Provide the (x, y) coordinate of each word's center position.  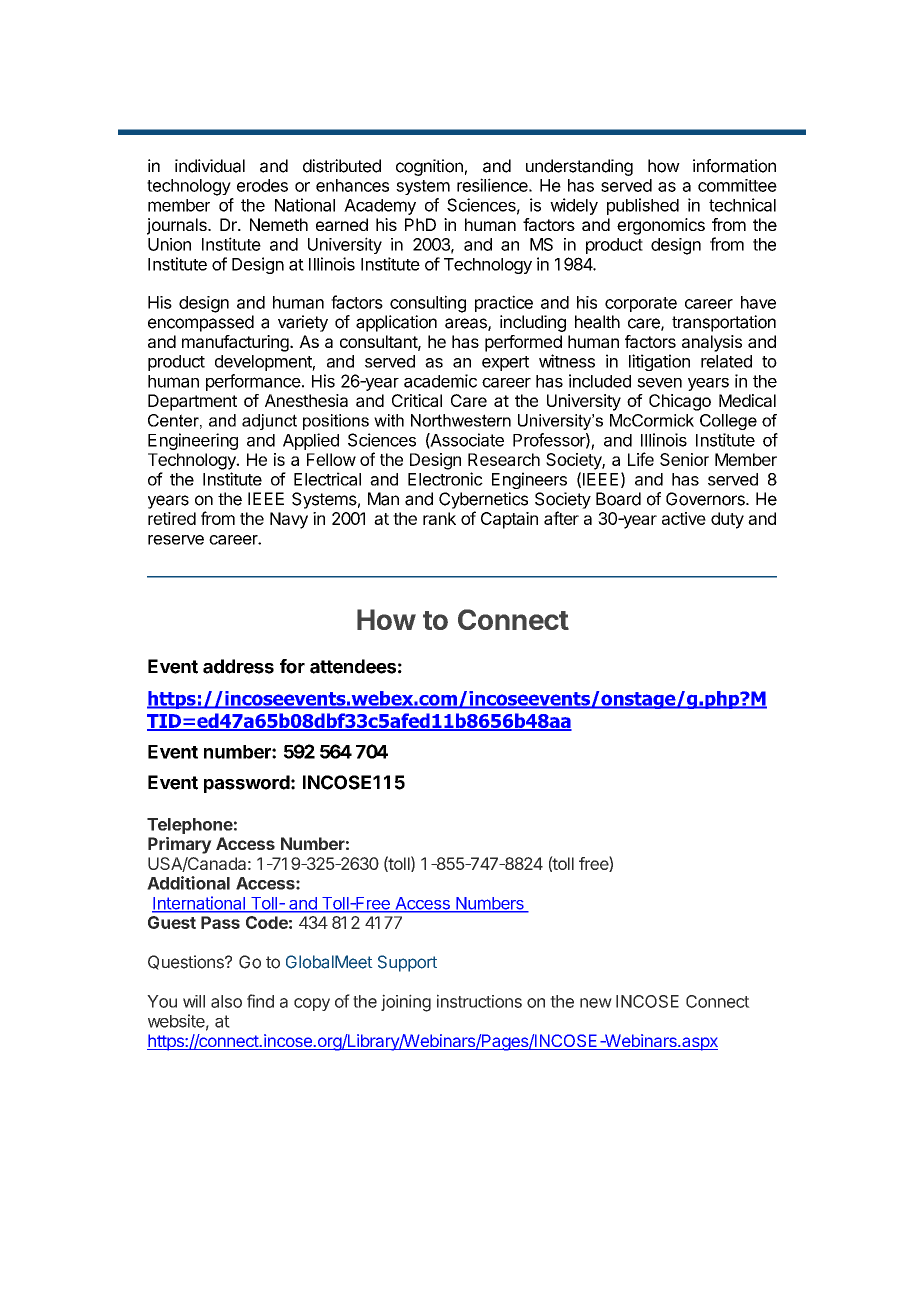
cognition (429, 167)
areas (467, 324)
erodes (262, 185)
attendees (353, 666)
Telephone (190, 826)
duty (727, 520)
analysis (712, 343)
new (596, 1003)
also (226, 1001)
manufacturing (236, 343)
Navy (289, 520)
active (684, 518)
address (238, 666)
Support (407, 963)
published (643, 206)
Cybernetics (483, 500)
